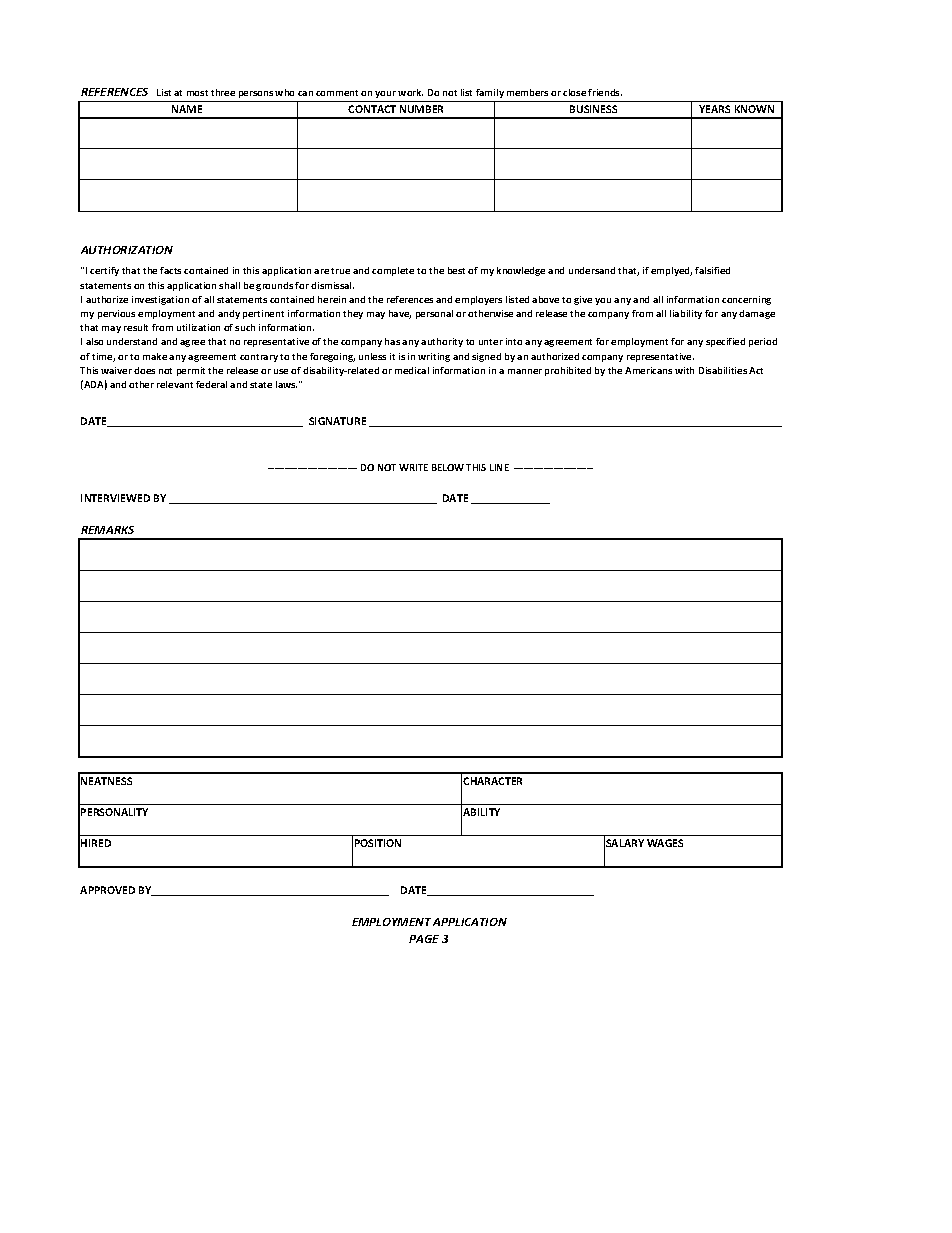 Image resolution: width=952 pixels, height=1233 pixels. I want to click on APPROVED, so click(107, 890).
